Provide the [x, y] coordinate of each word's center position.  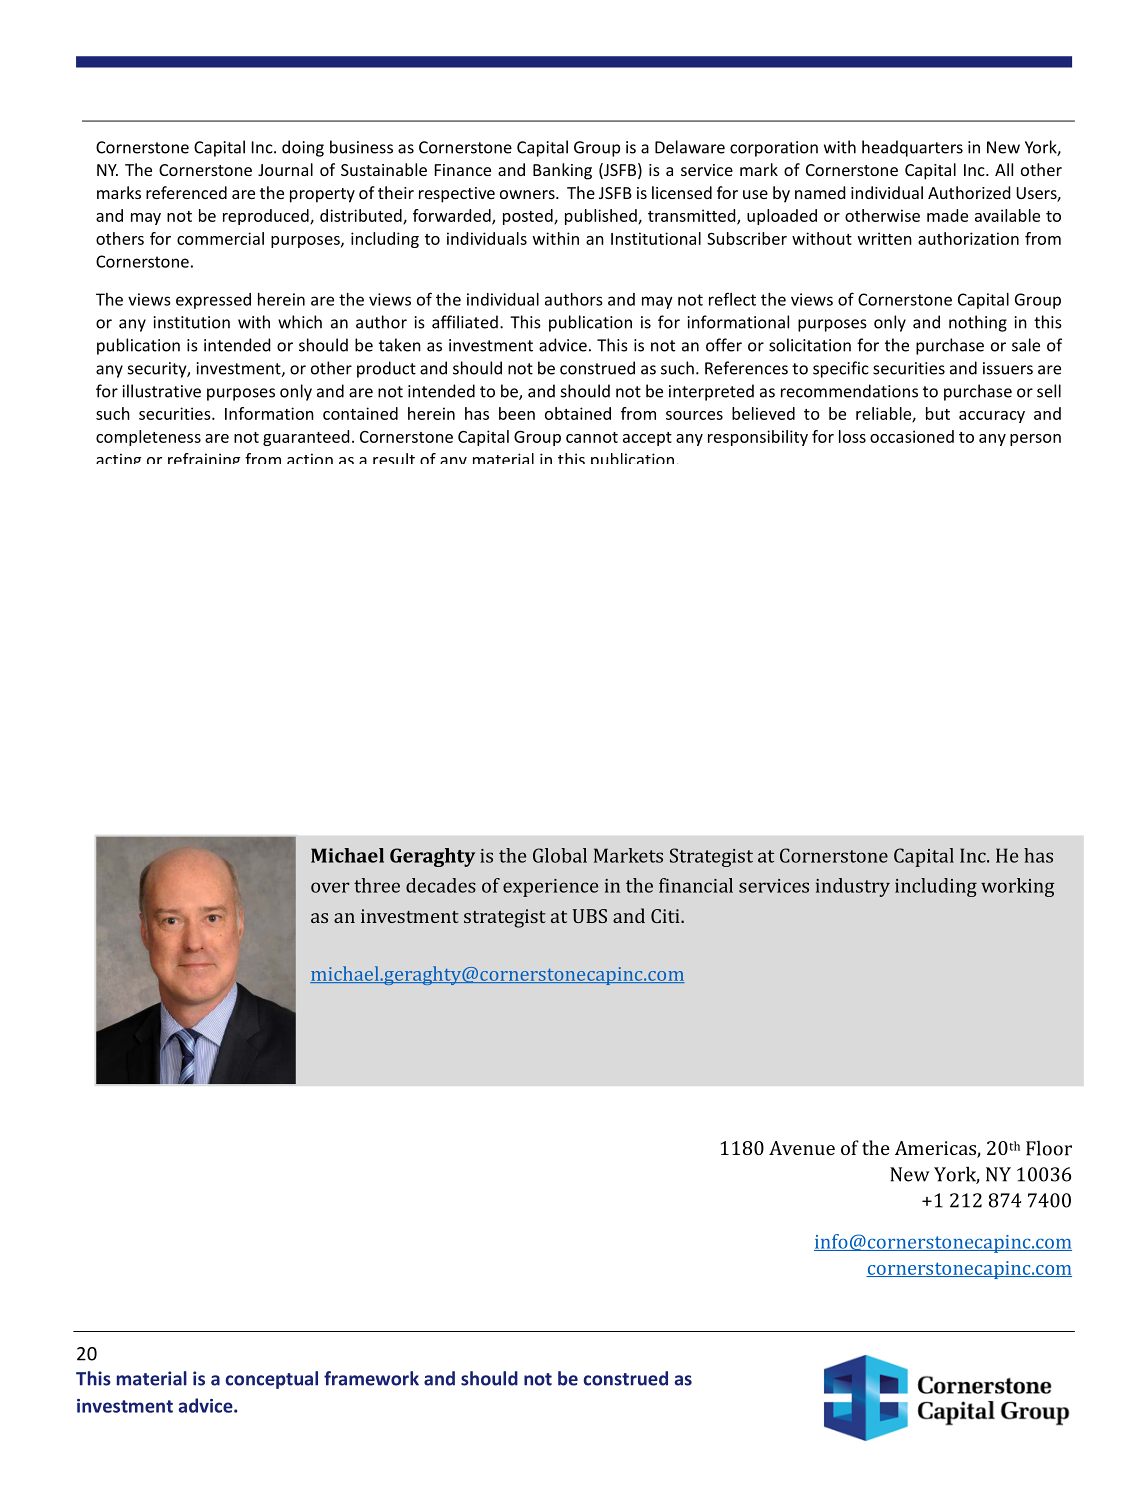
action [310, 458]
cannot [592, 437]
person [1035, 440]
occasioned [912, 436]
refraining [204, 458]
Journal [285, 169]
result [394, 458]
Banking [562, 171]
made [947, 215]
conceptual [271, 1380]
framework [371, 1378]
